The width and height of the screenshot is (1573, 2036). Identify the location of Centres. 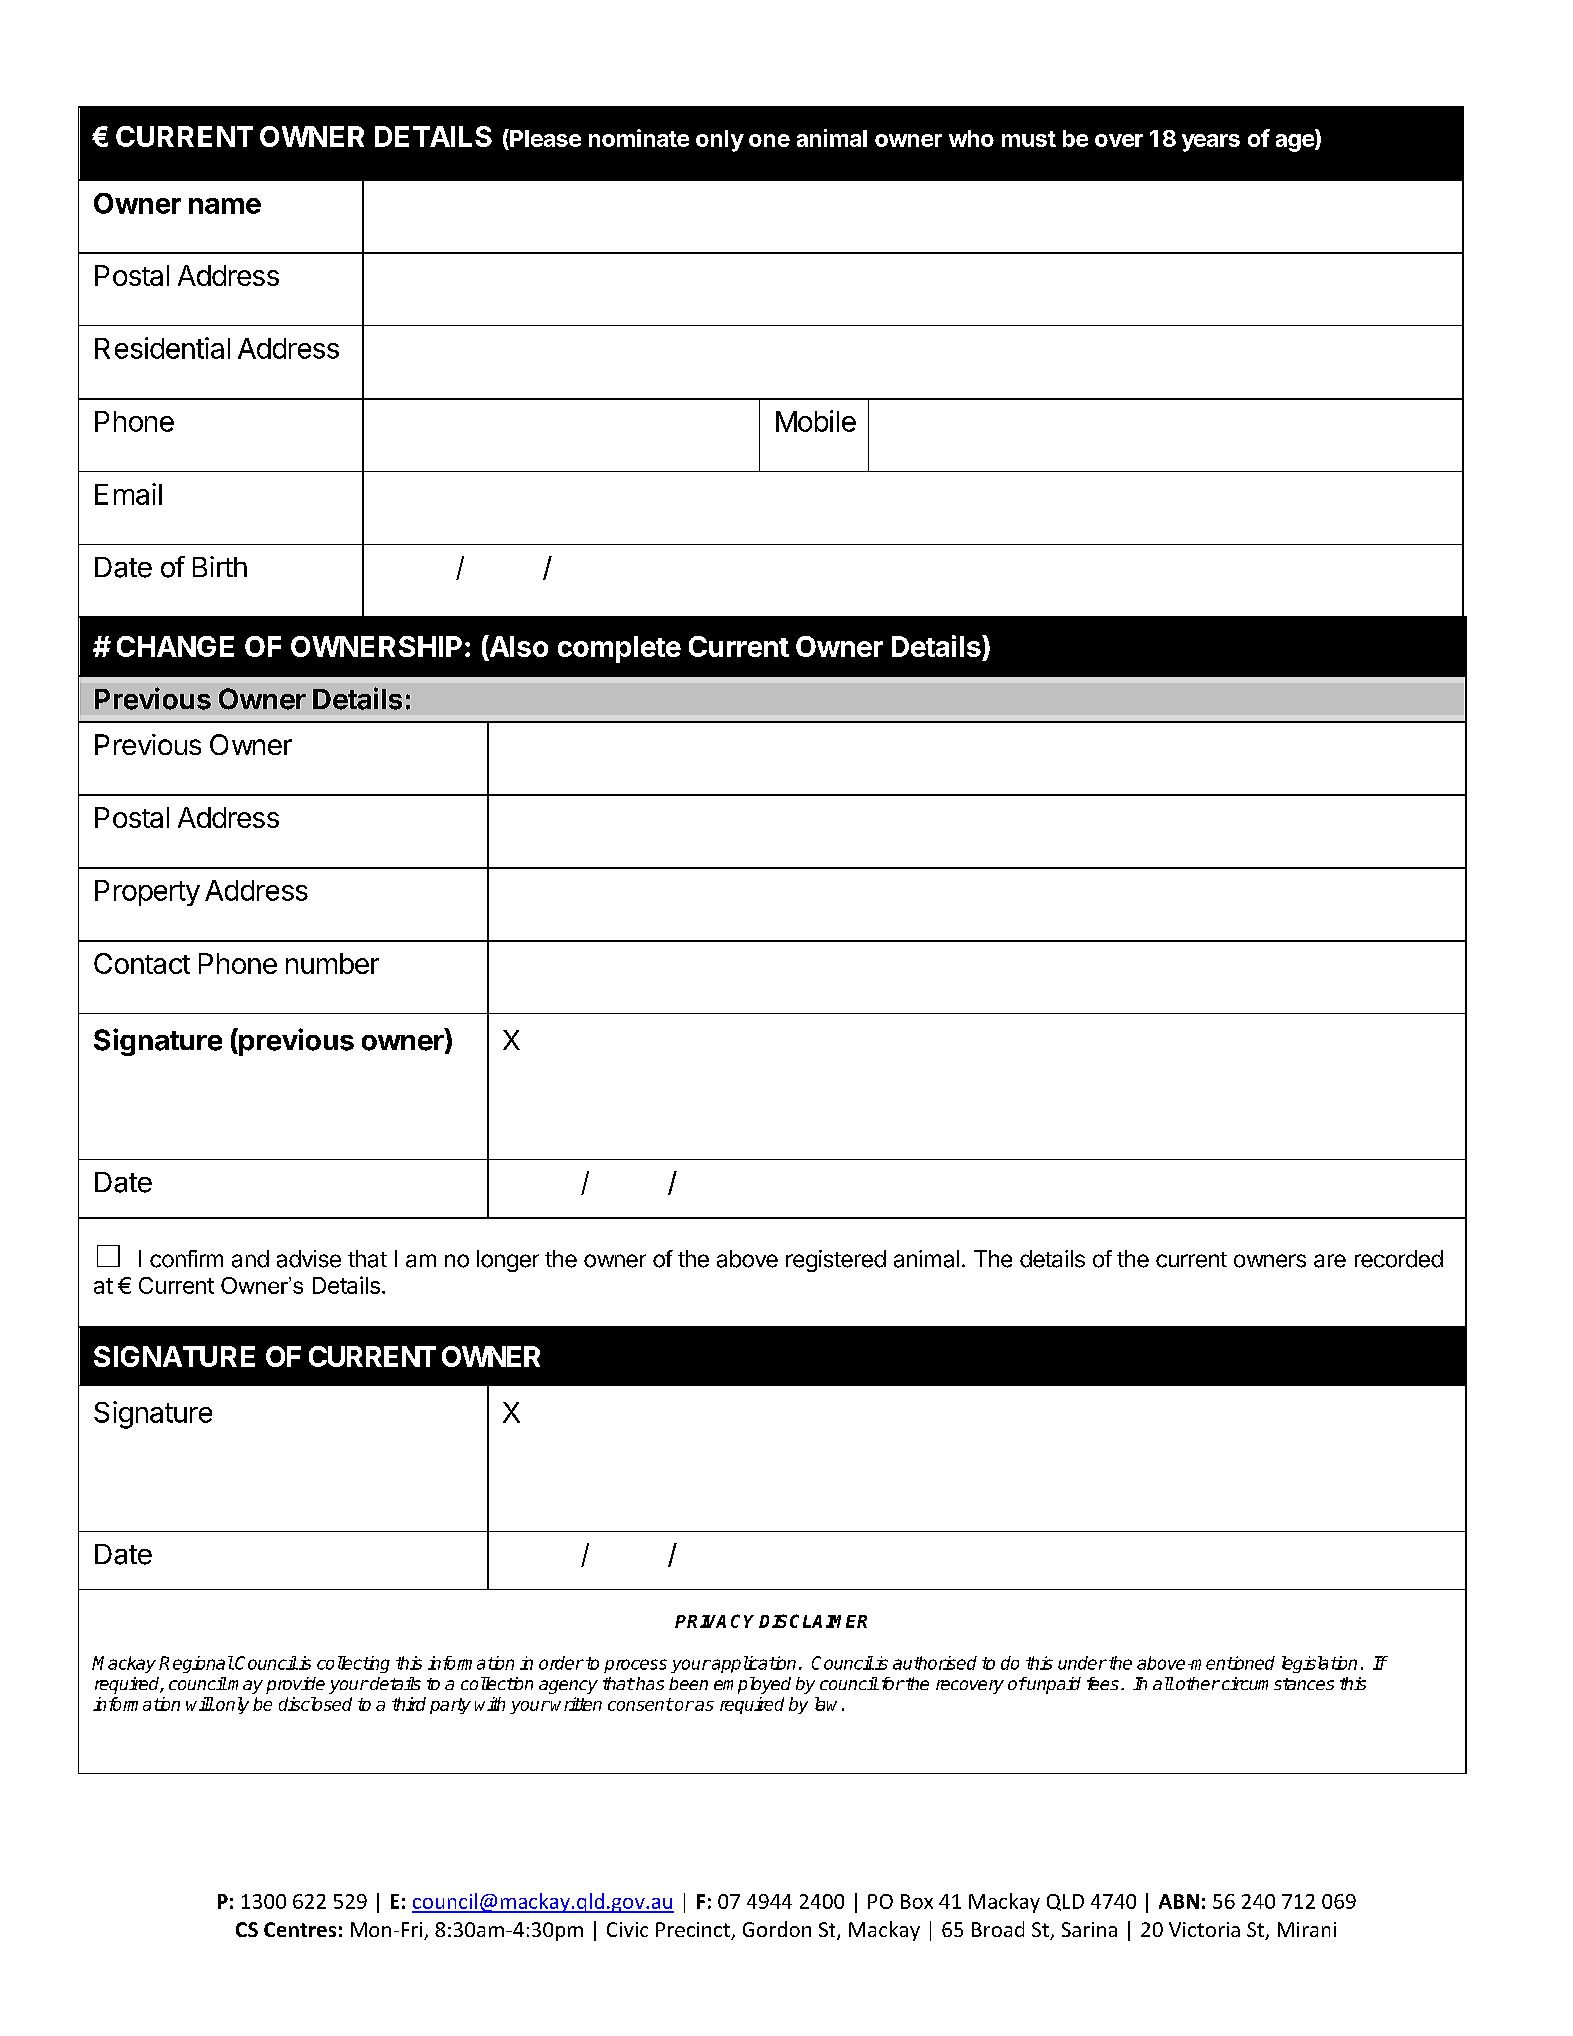
(300, 1929).
